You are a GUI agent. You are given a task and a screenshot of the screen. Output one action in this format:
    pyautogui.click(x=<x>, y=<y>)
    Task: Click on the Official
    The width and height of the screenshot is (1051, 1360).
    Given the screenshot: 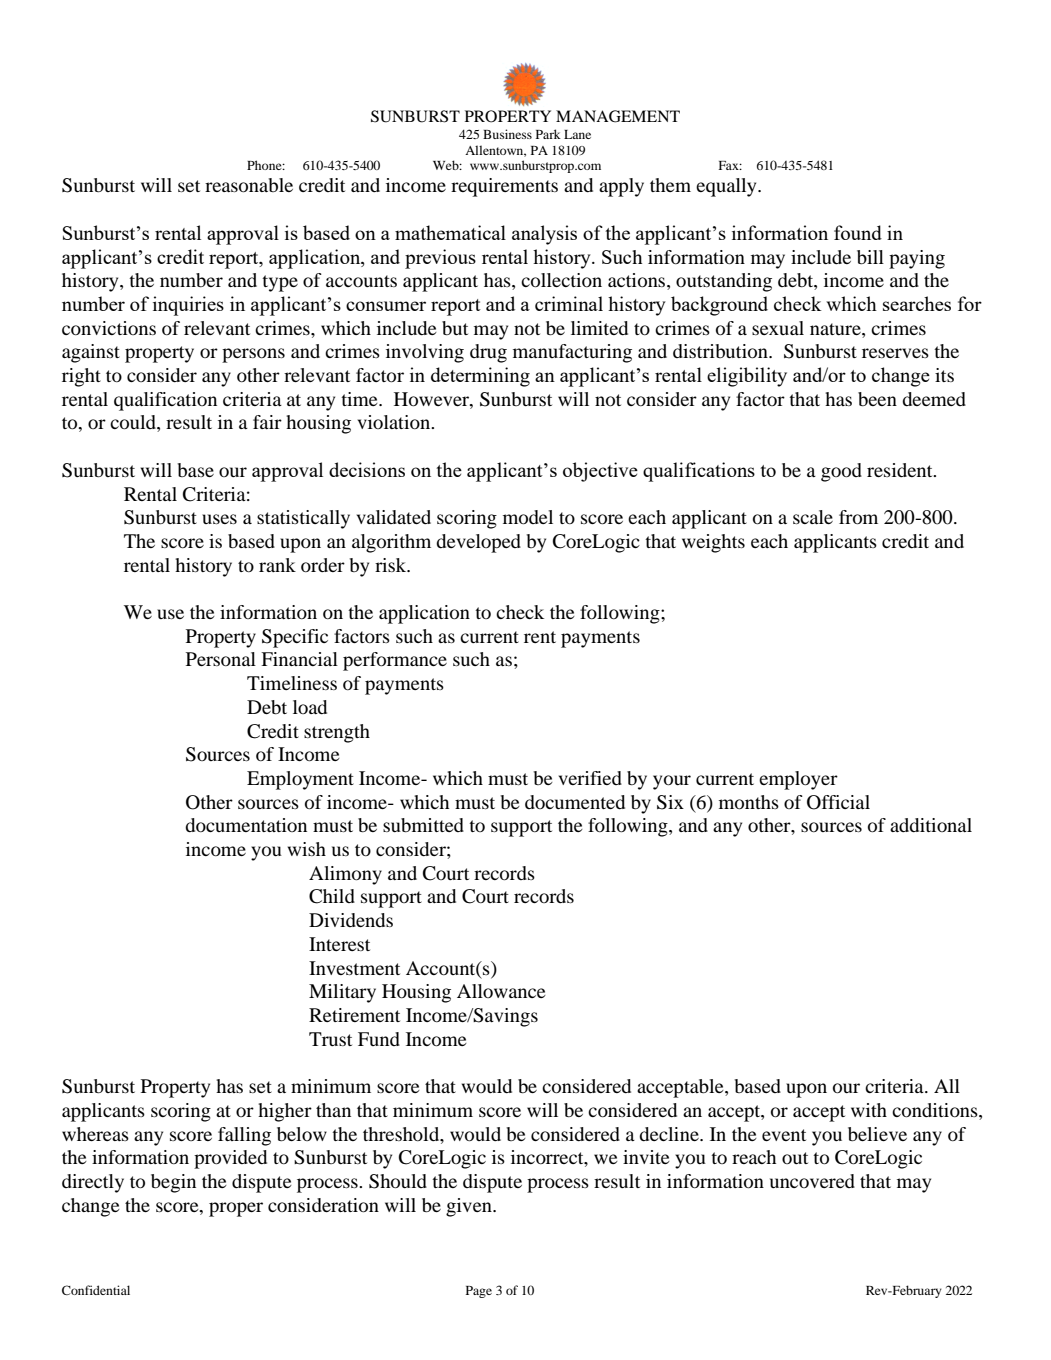 What is the action you would take?
    pyautogui.click(x=838, y=802)
